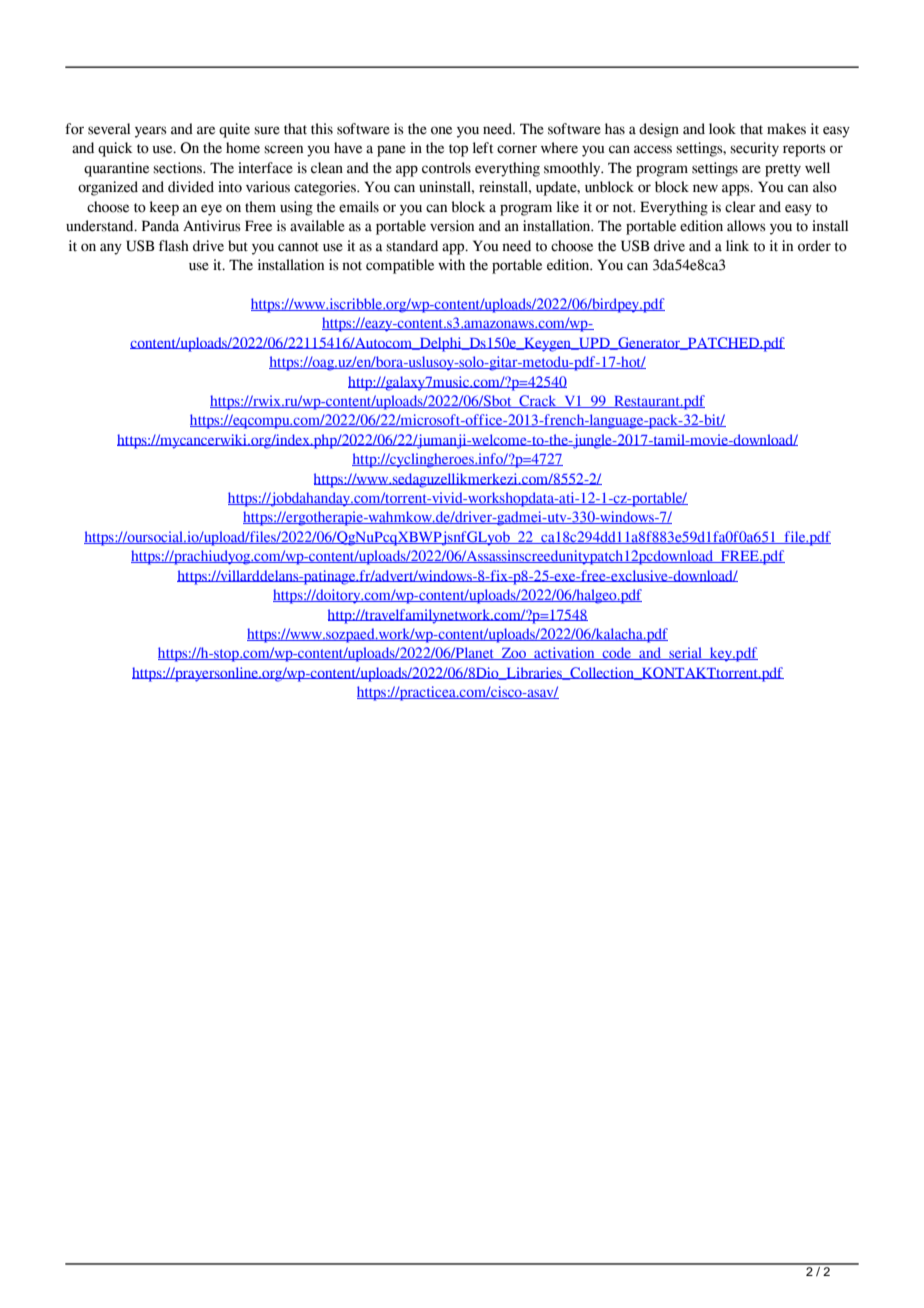 The width and height of the screenshot is (924, 1308). I want to click on any, so click(111, 249).
